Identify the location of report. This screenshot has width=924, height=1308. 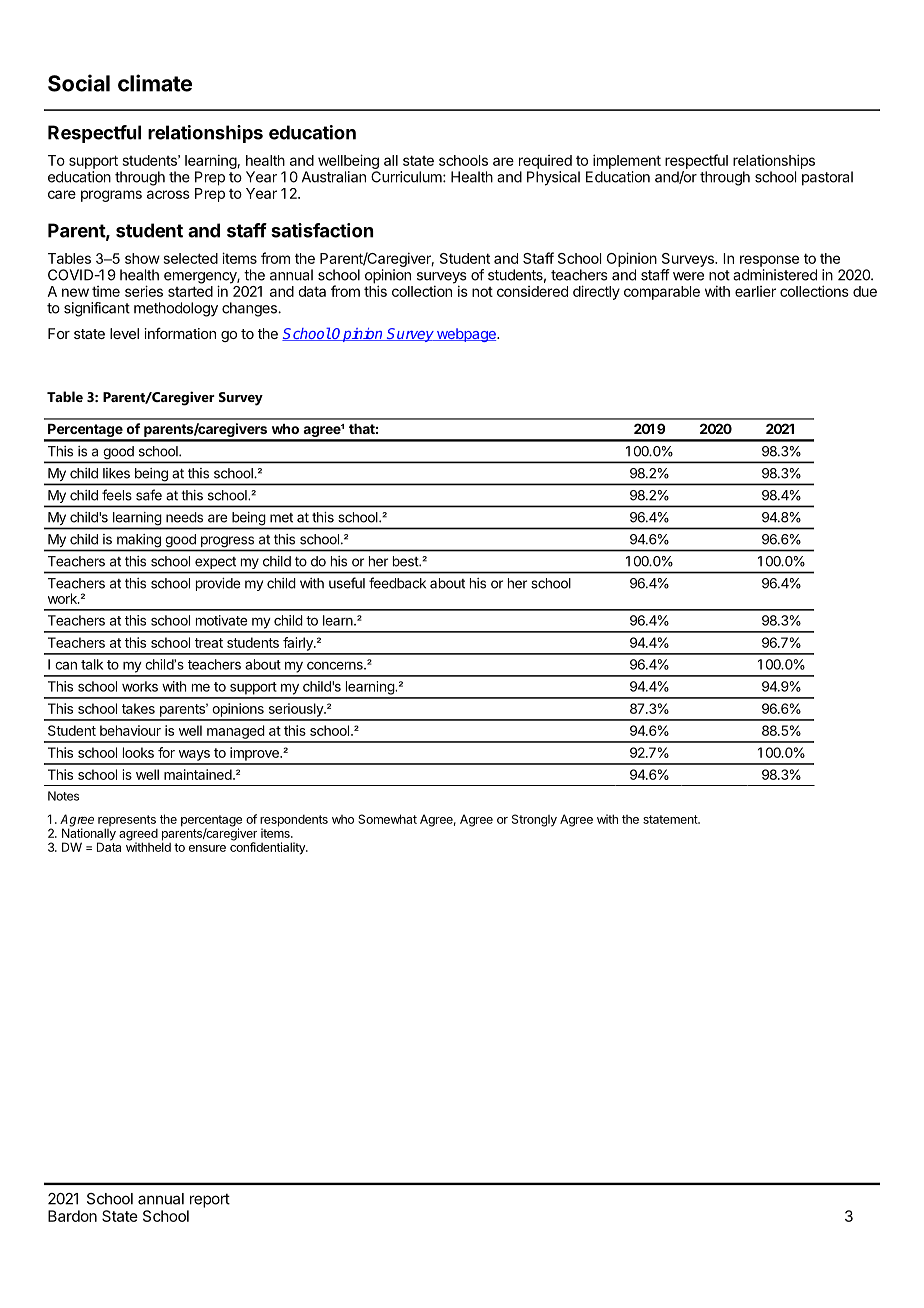
(210, 1200).
